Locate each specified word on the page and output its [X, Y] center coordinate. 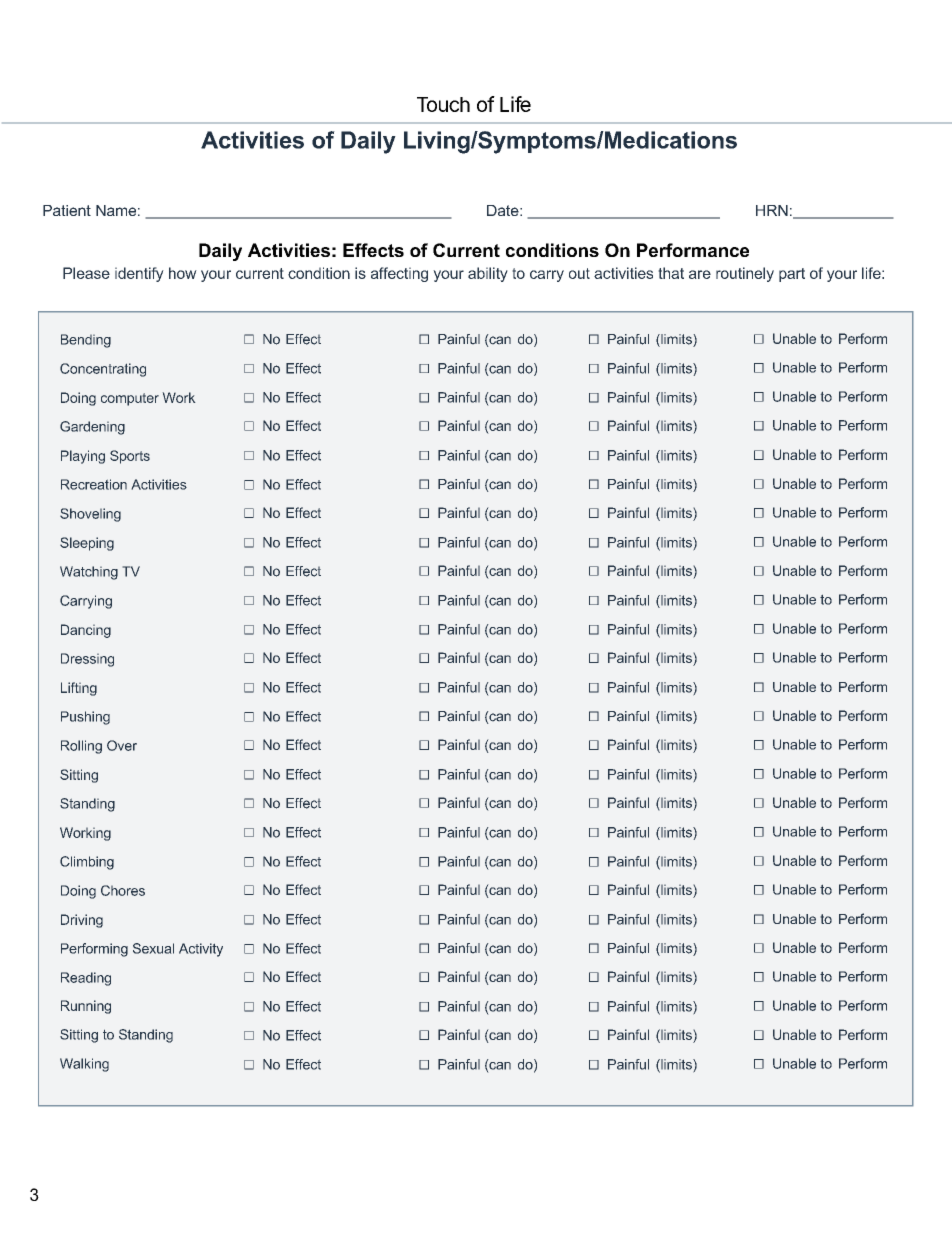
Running [86, 1007]
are [700, 274]
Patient [67, 210]
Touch [443, 104]
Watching [89, 573]
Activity [201, 950]
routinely [745, 274]
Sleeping [87, 544]
